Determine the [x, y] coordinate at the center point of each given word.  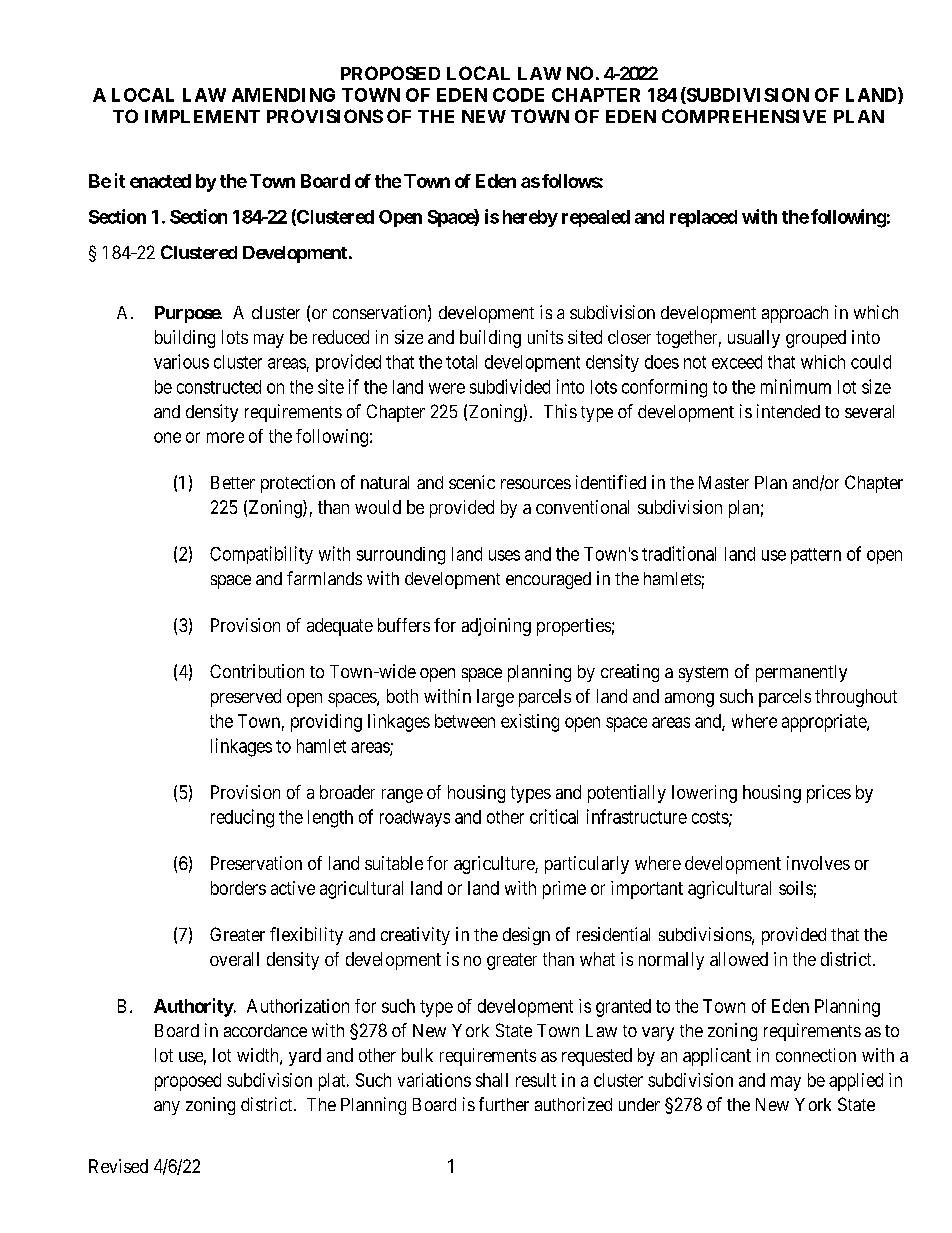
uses [504, 555]
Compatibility [261, 555]
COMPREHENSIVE [744, 116]
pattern [816, 556]
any [167, 1108]
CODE [518, 95]
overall [234, 959]
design [526, 936]
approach [795, 314]
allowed [739, 959]
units [545, 337]
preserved [246, 698]
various [181, 361]
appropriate [825, 723]
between [465, 721]
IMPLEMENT [202, 116]
